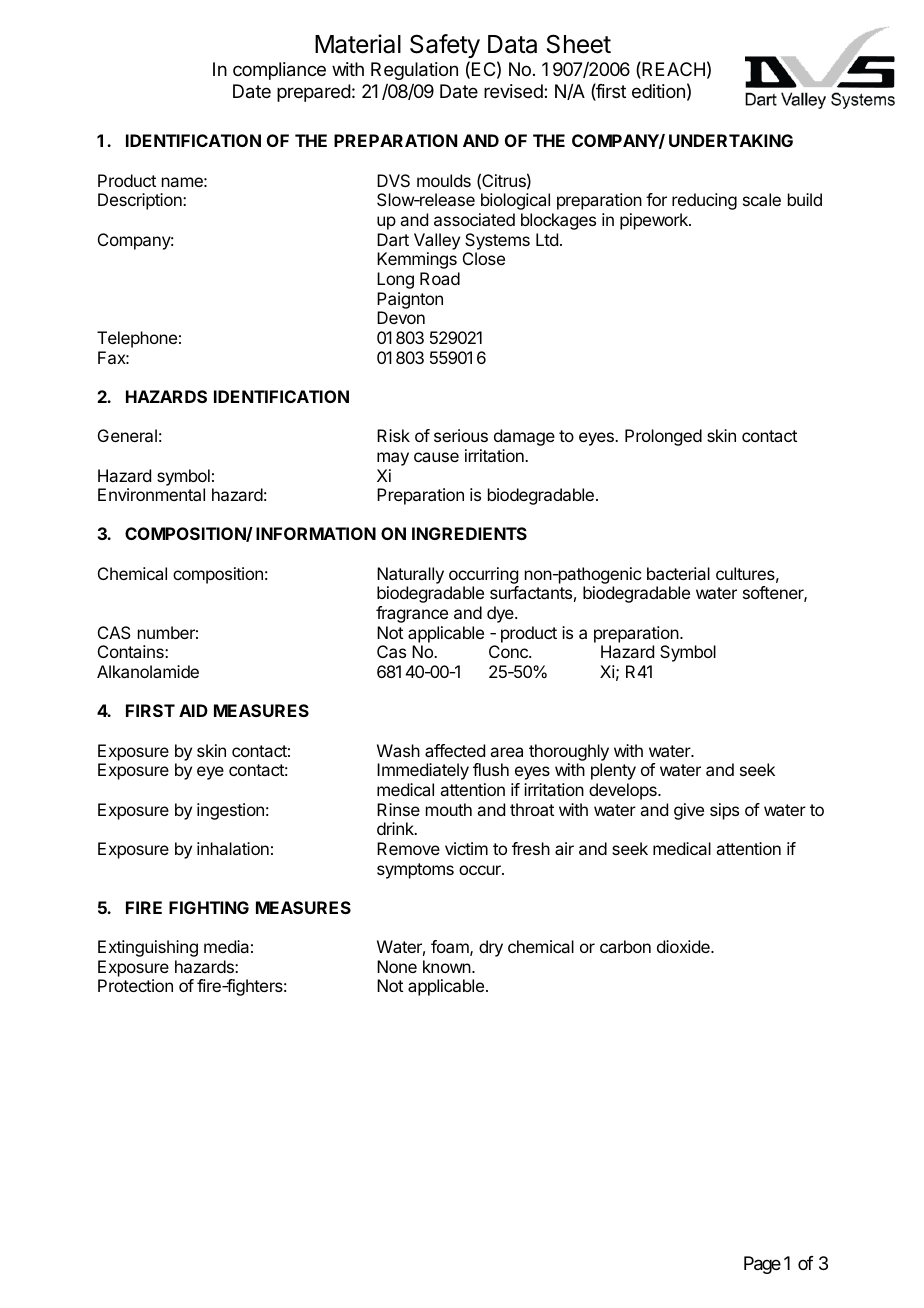 This screenshot has width=924, height=1308. Describe the element at coordinates (135, 985) in the screenshot. I see `Protection` at that location.
